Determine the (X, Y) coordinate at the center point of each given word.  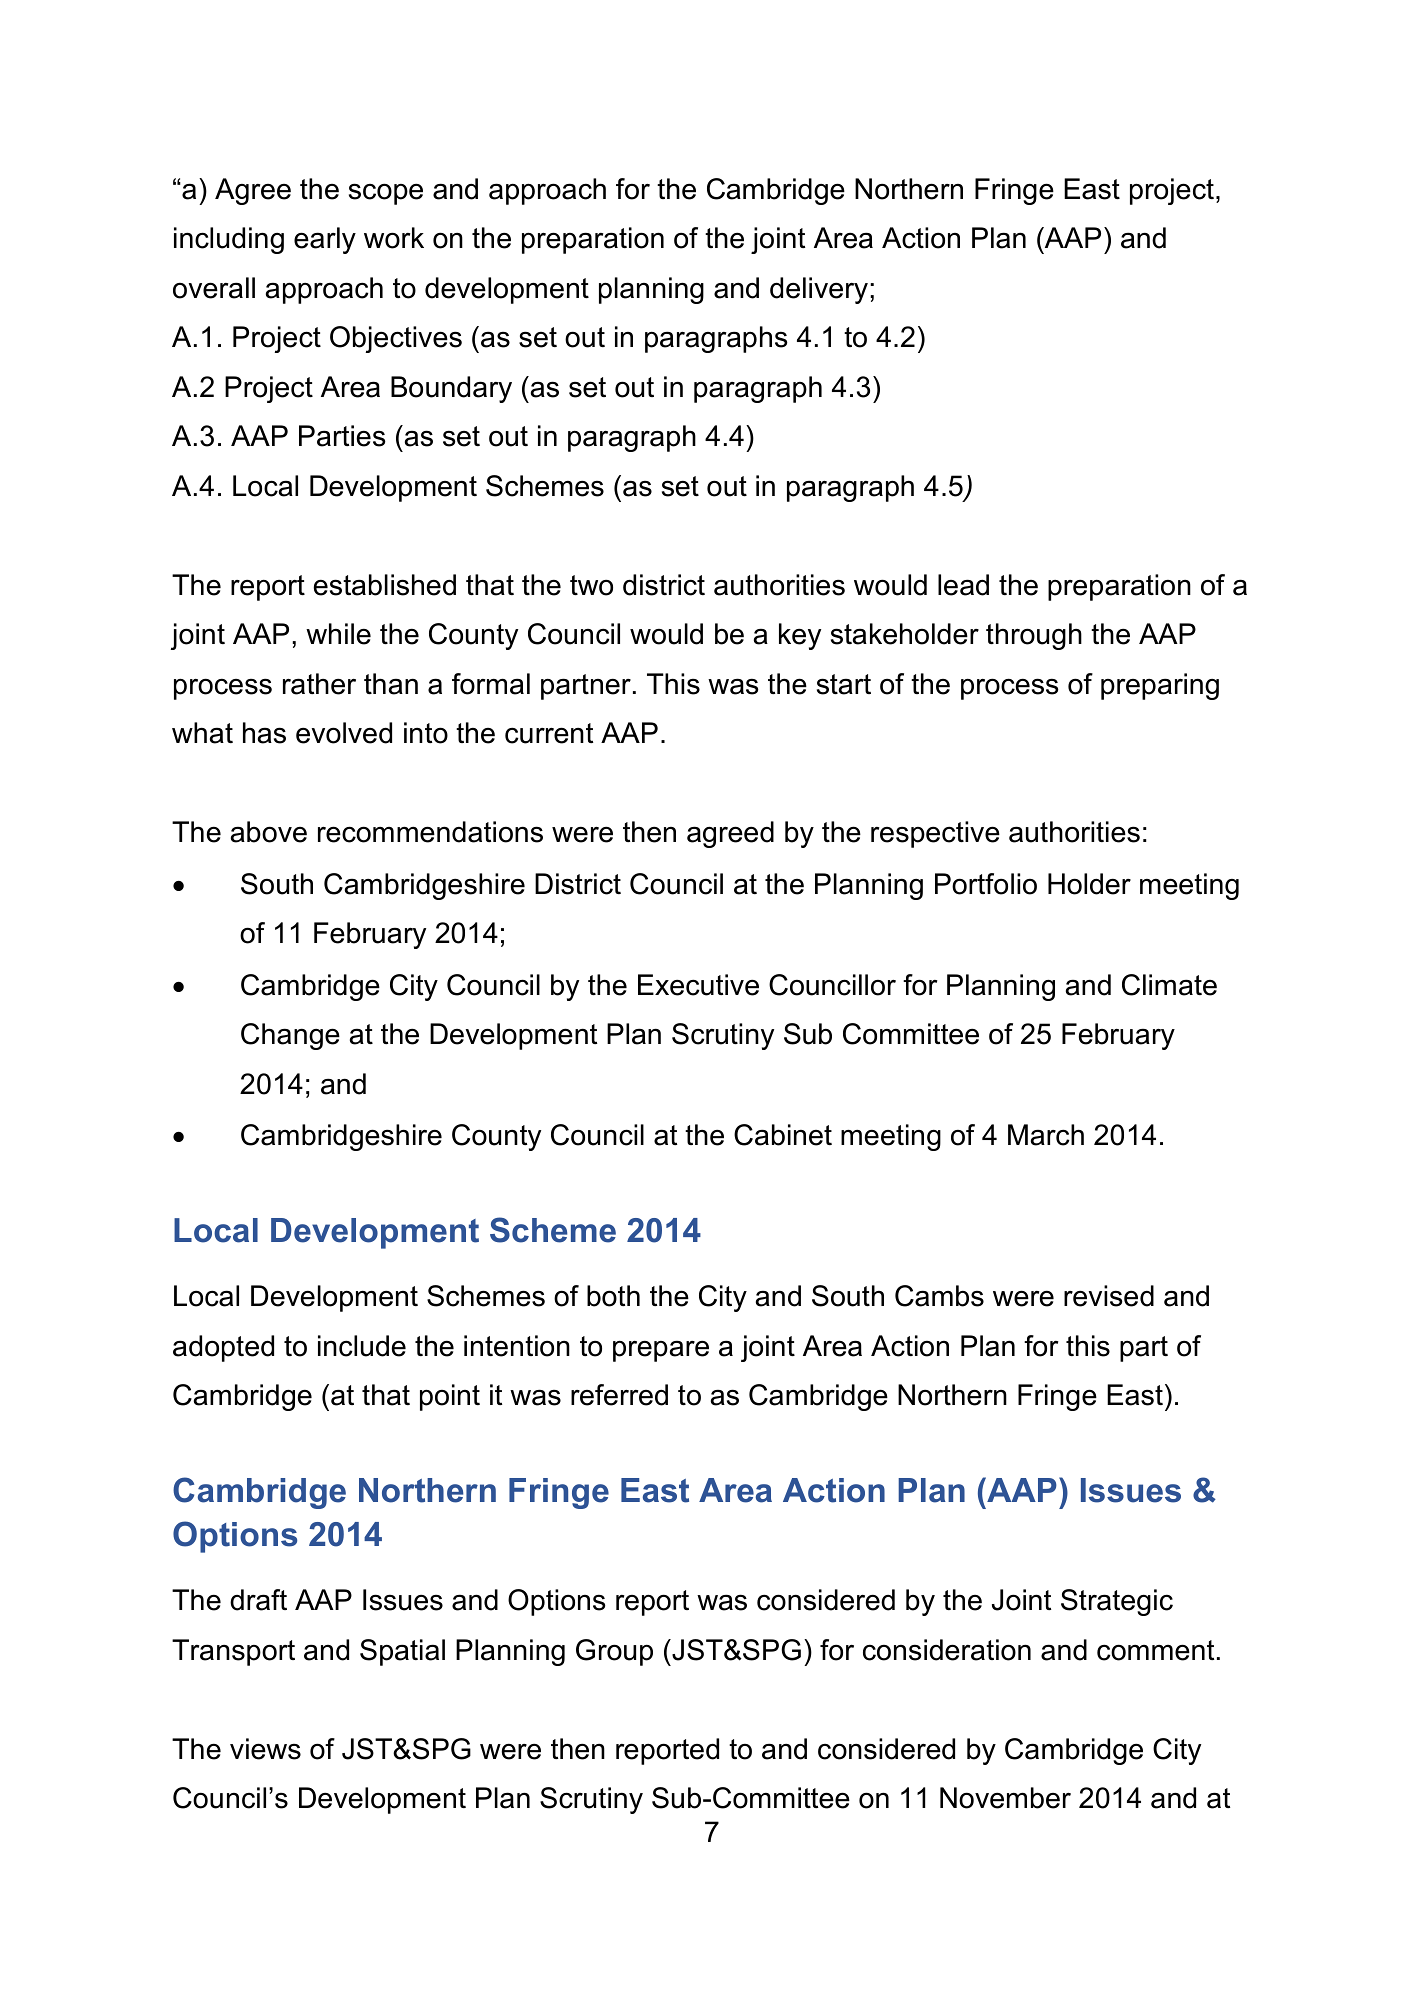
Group (614, 1652)
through (1034, 636)
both (613, 1296)
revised (1109, 1296)
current (549, 733)
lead (963, 585)
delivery (820, 290)
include (362, 1346)
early (325, 240)
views (265, 1749)
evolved (344, 733)
